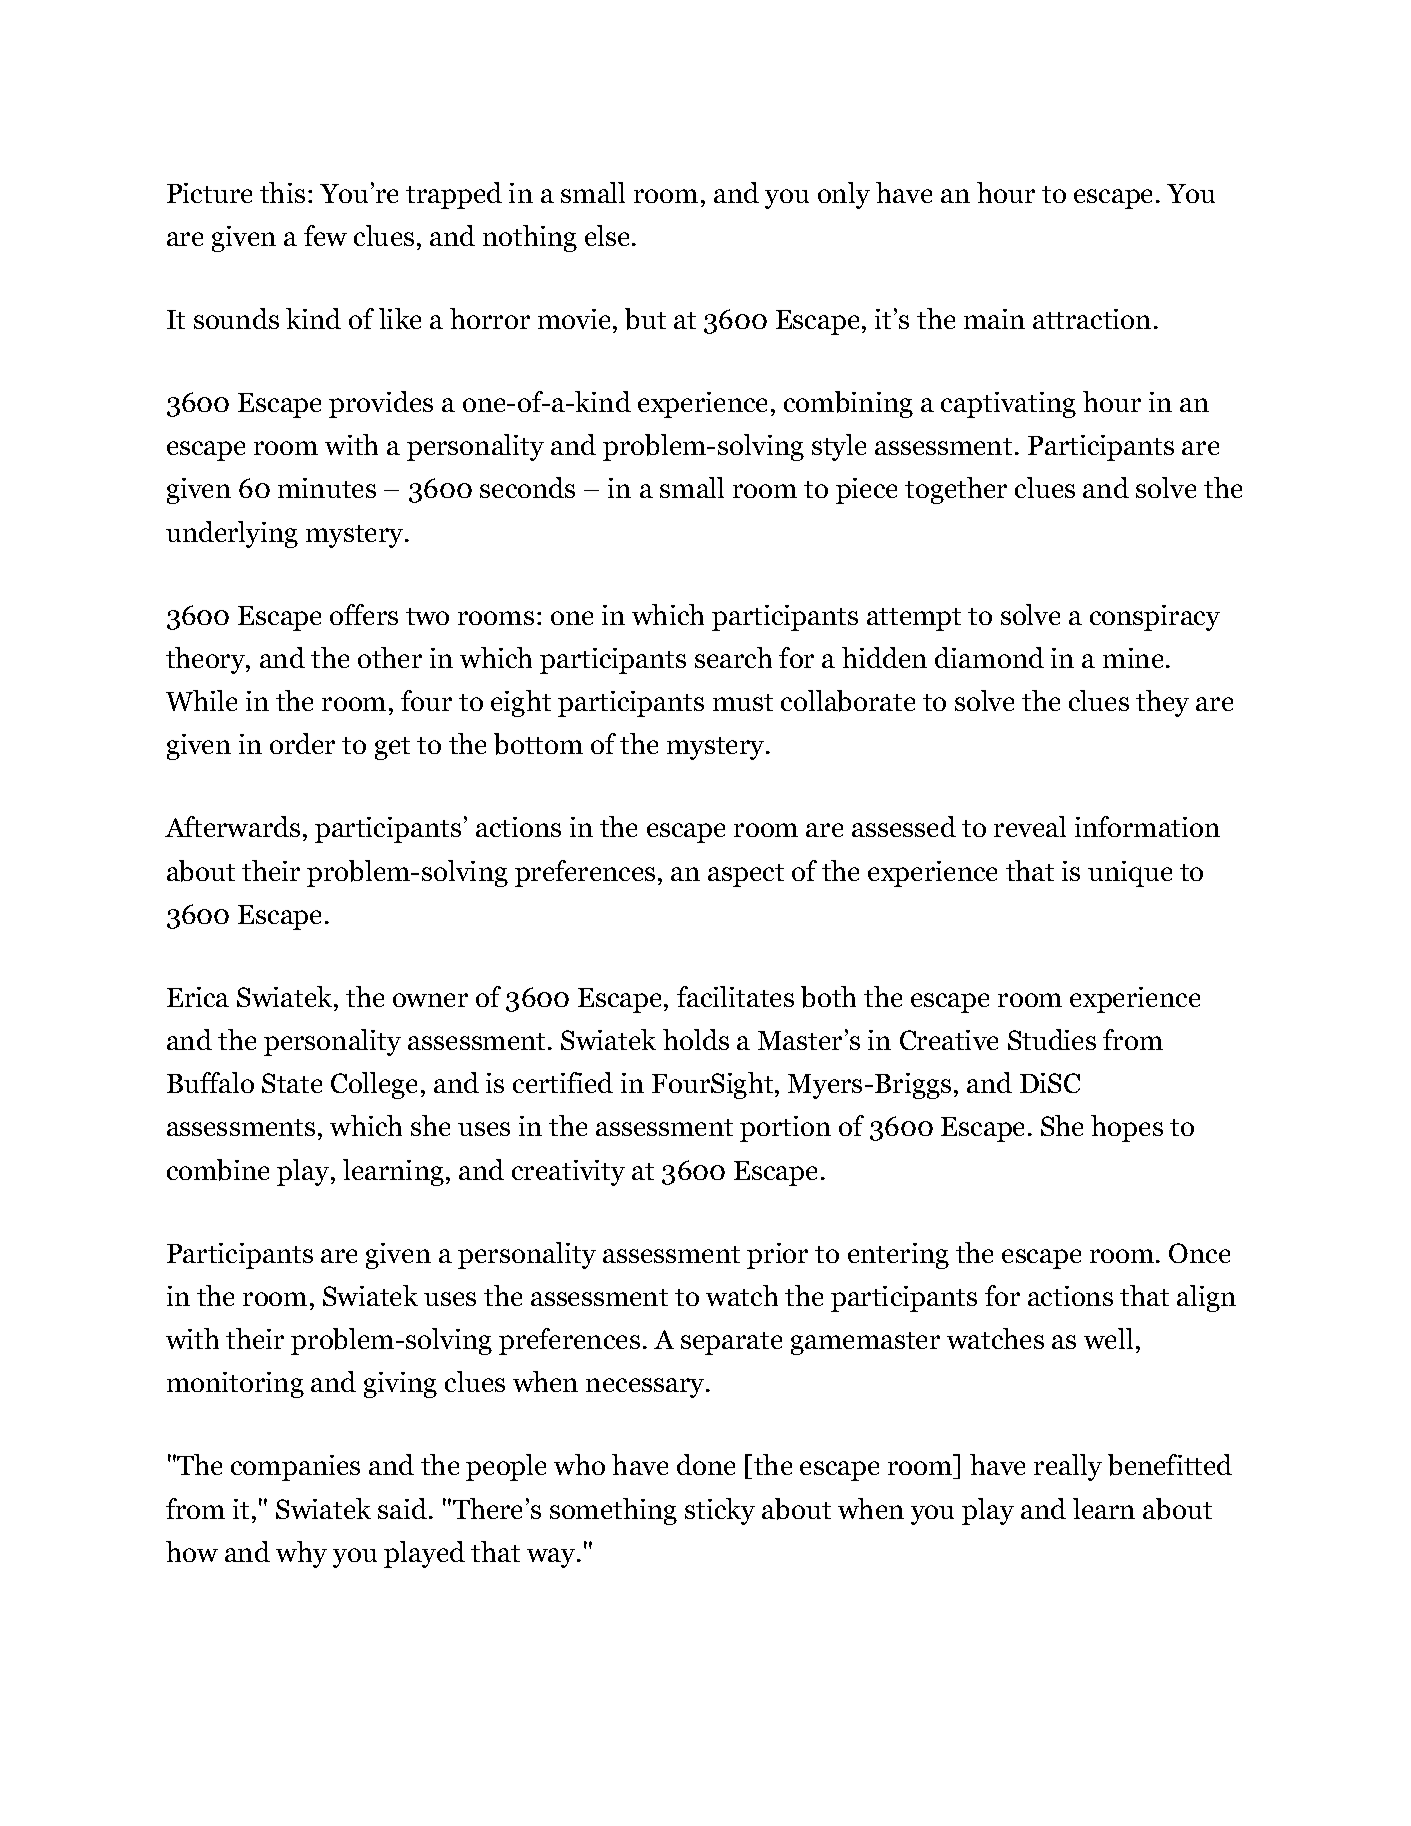  What do you see at coordinates (1127, 1128) in the image?
I see `hopes` at bounding box center [1127, 1128].
